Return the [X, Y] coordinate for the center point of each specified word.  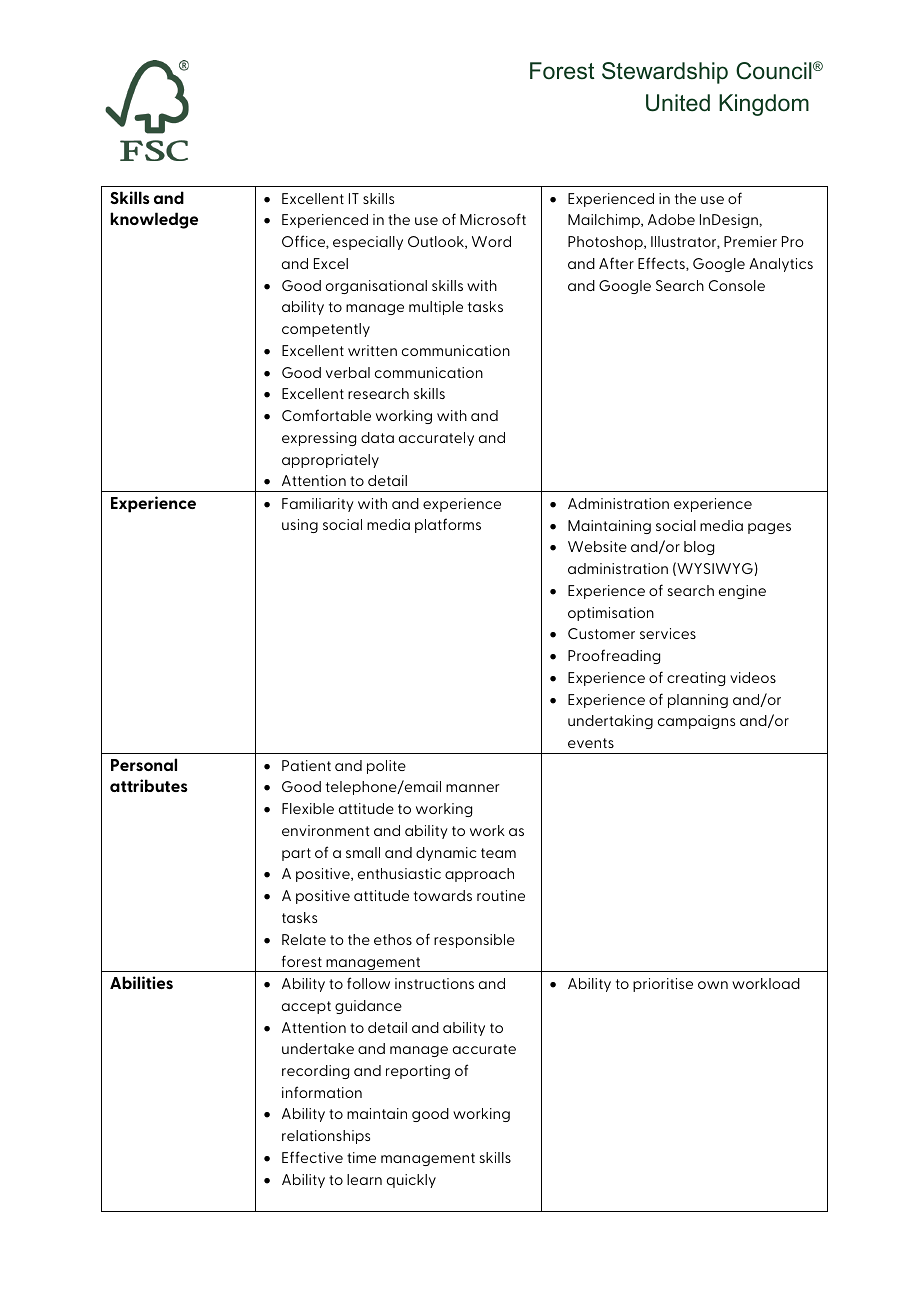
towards [443, 895]
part [296, 854]
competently [326, 330]
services [668, 633]
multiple [436, 308]
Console [737, 285]
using [300, 526]
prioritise [663, 985]
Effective [312, 1157]
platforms [448, 525]
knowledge [154, 220]
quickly [411, 1181]
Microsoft [493, 219]
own [713, 985]
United [678, 103]
